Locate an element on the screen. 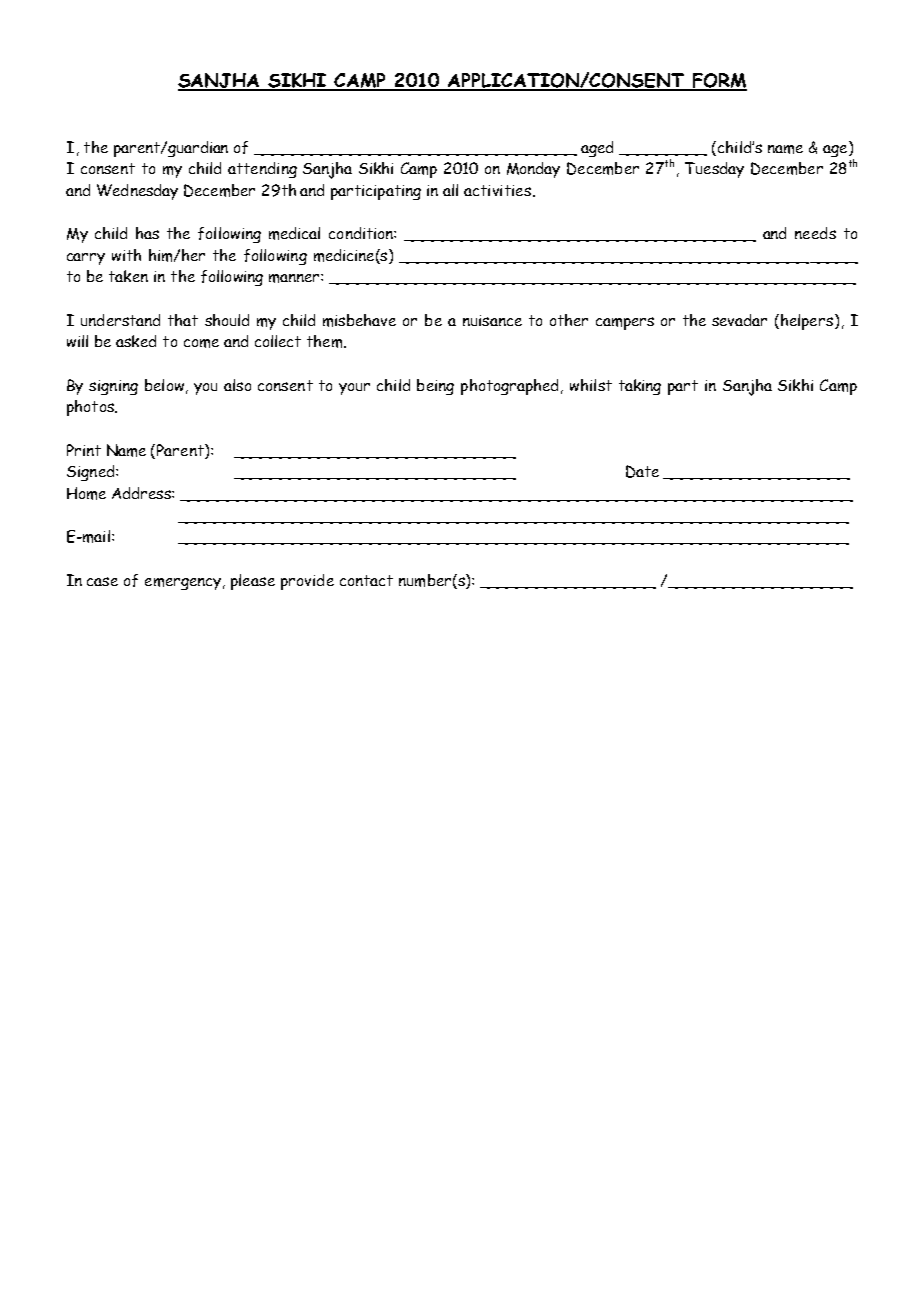 This screenshot has width=924, height=1308. needs is located at coordinates (815, 233).
